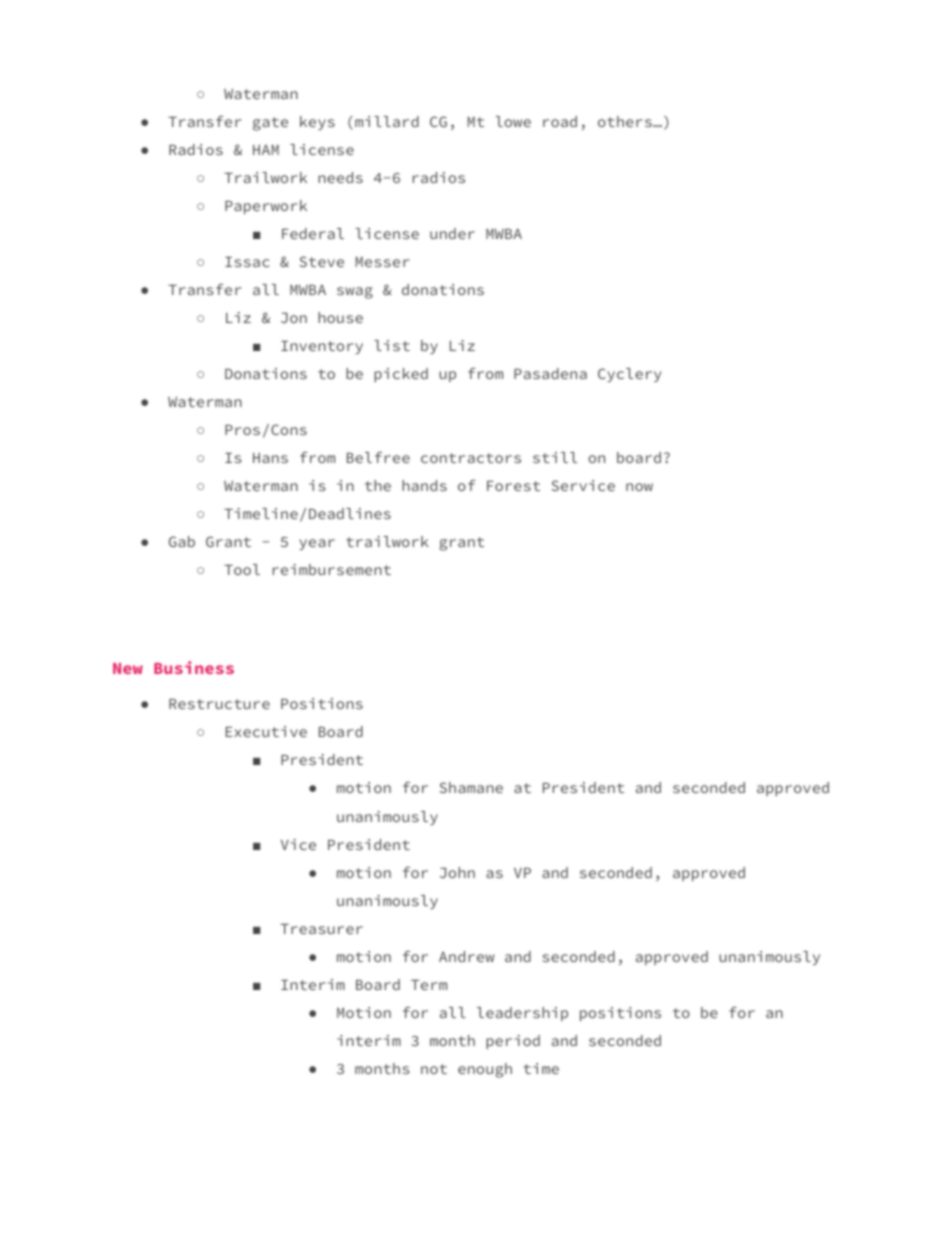  I want to click on Executive, so click(266, 731).
